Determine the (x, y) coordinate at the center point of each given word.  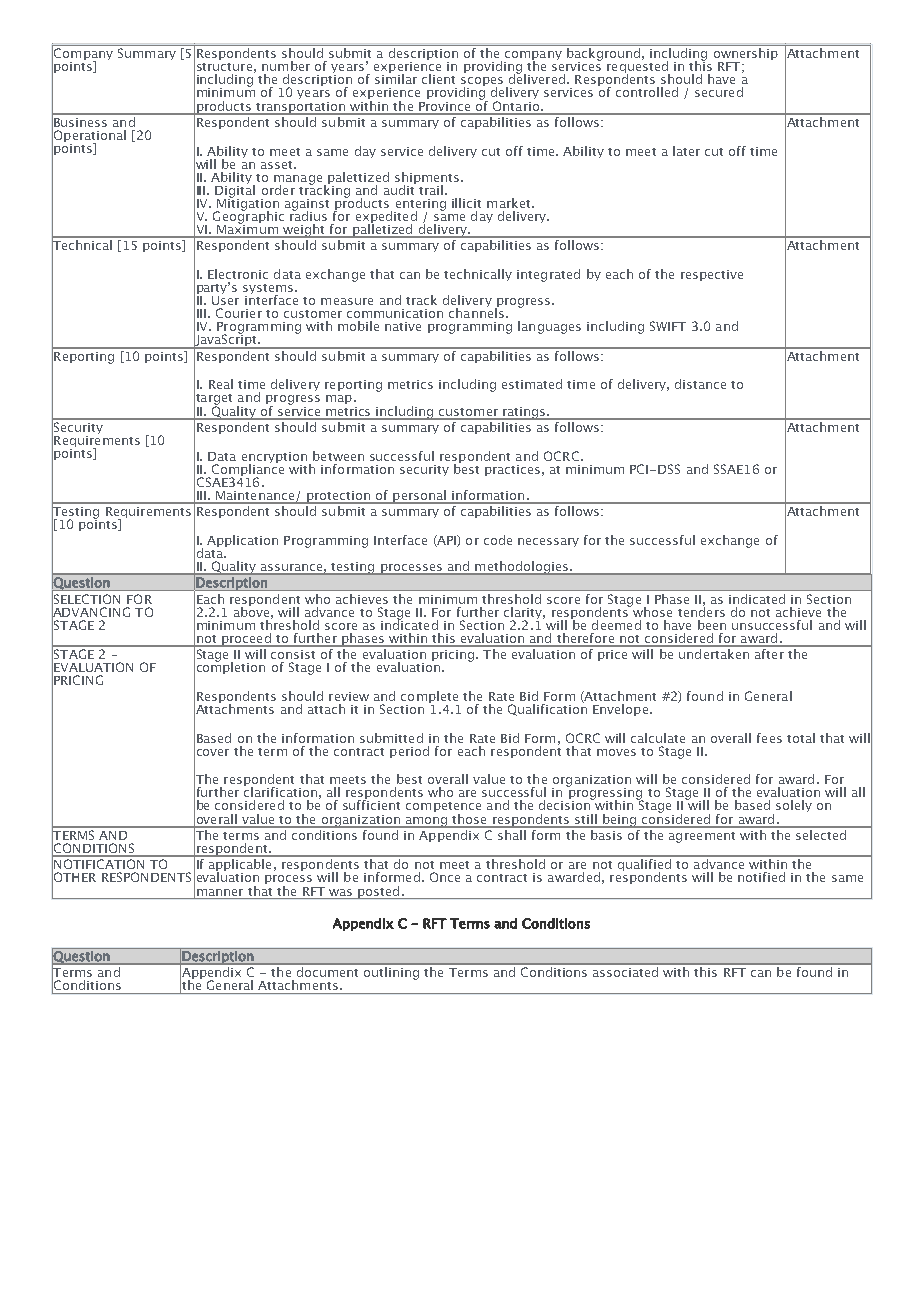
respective (712, 275)
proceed (246, 640)
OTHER (74, 877)
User (225, 299)
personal (419, 497)
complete (430, 698)
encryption (274, 458)
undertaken (714, 652)
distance (700, 384)
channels (476, 312)
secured (719, 92)
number (286, 66)
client (438, 79)
